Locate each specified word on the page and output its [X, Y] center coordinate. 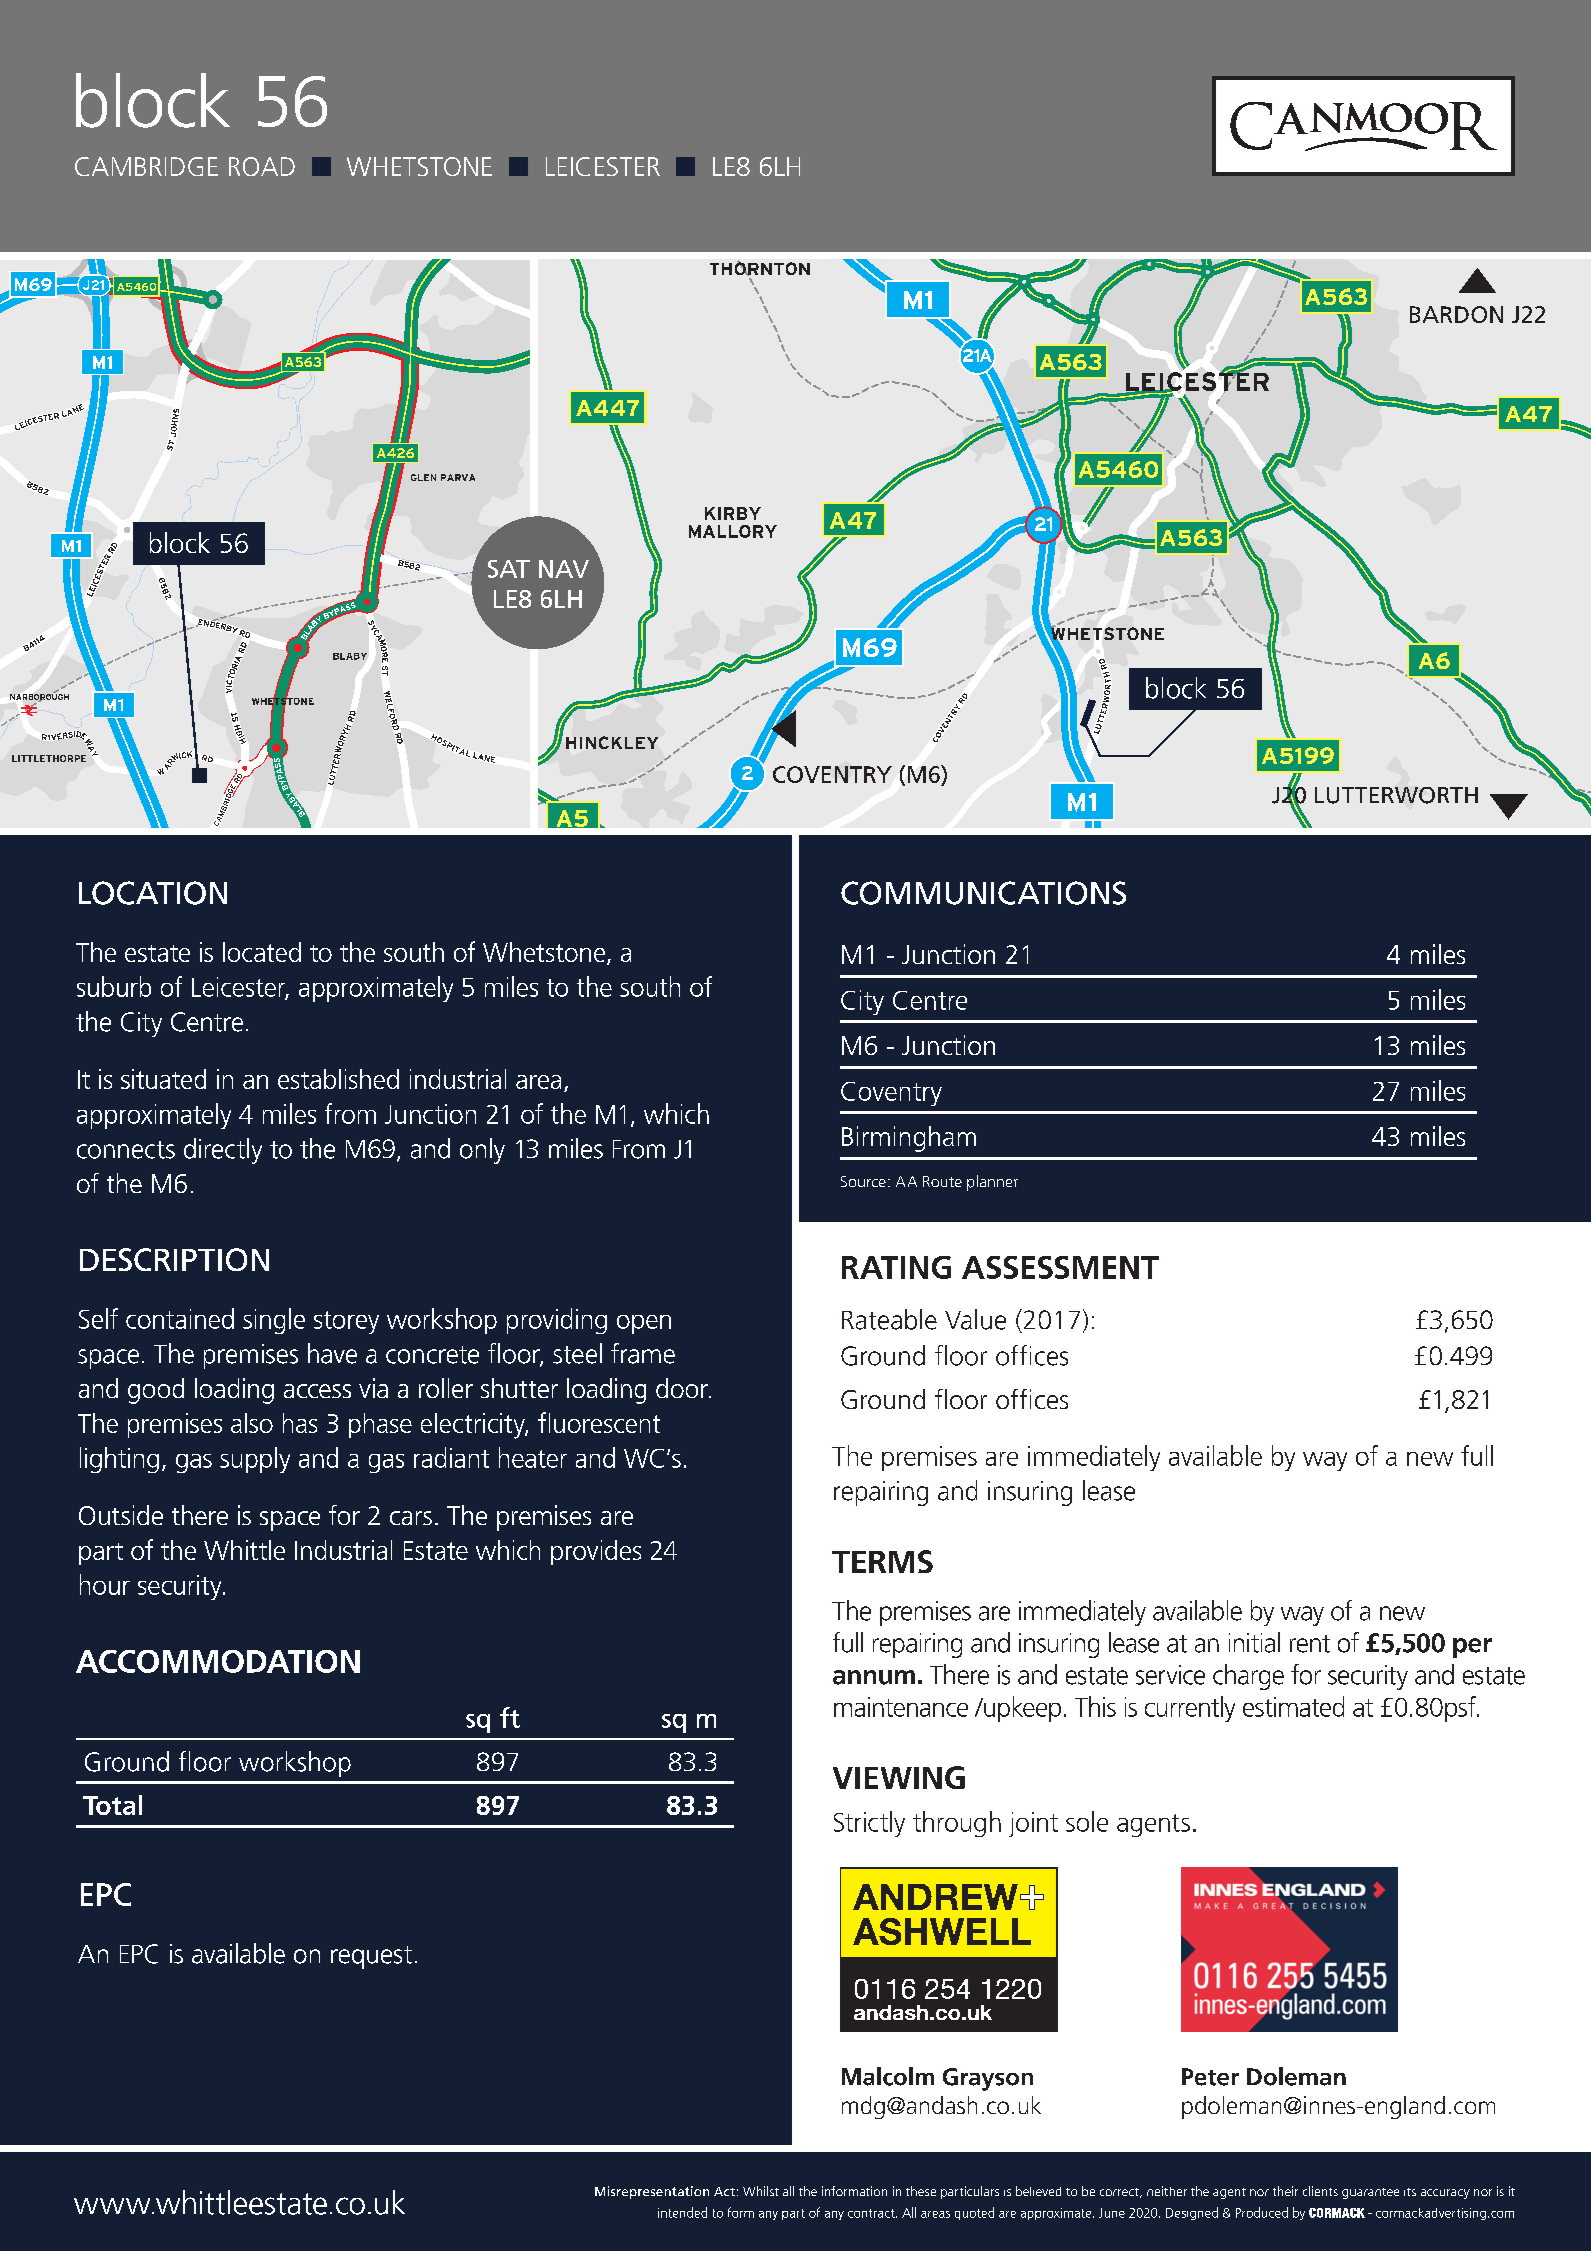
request [371, 1957]
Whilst [761, 2191]
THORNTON [760, 268]
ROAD [262, 166]
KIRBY [733, 513]
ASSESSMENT [1060, 1267]
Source [863, 1181]
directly [223, 1151]
